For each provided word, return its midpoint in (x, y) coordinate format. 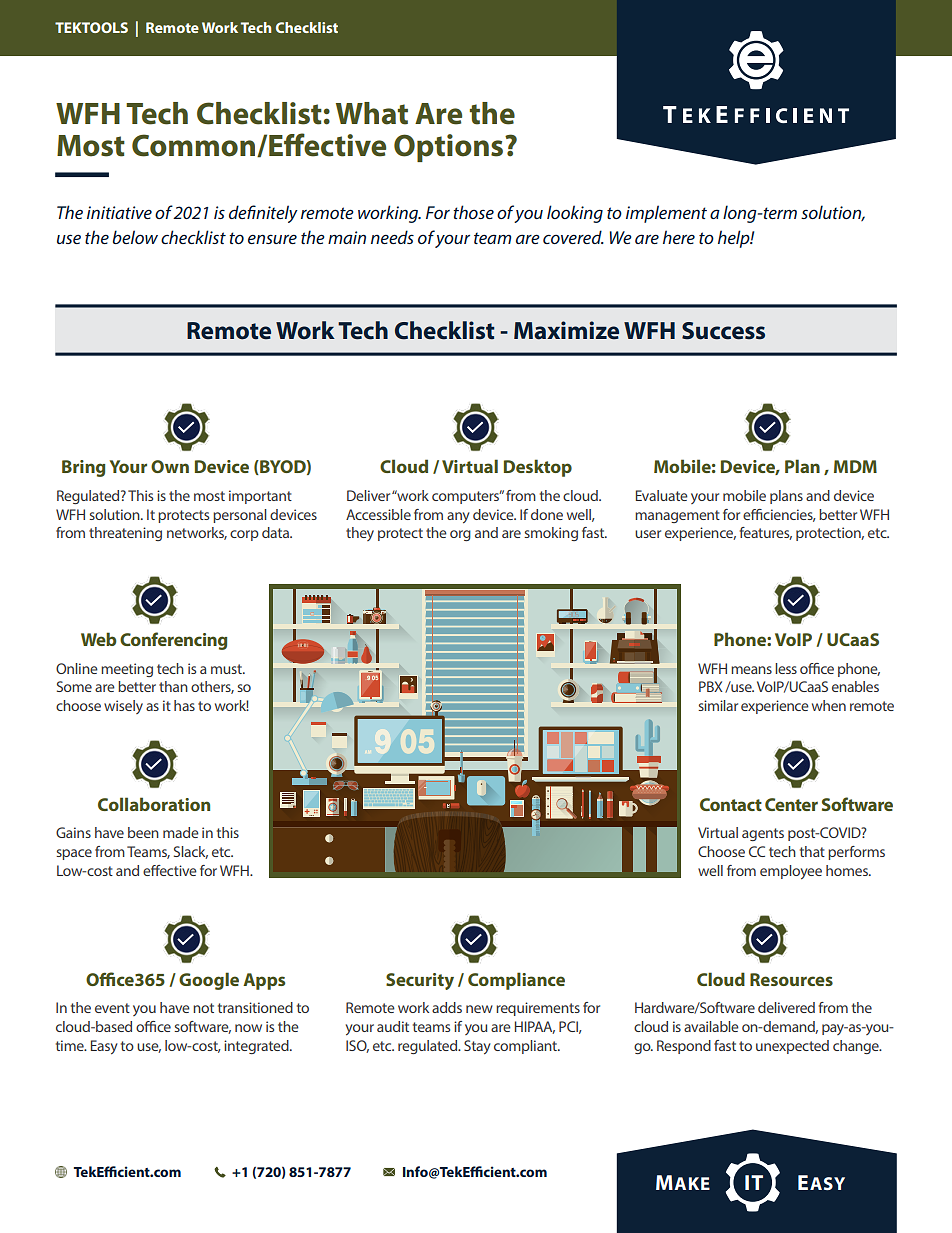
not (203, 1008)
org (460, 535)
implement (666, 214)
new (479, 1009)
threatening (125, 534)
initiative (119, 212)
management (677, 516)
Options (450, 148)
